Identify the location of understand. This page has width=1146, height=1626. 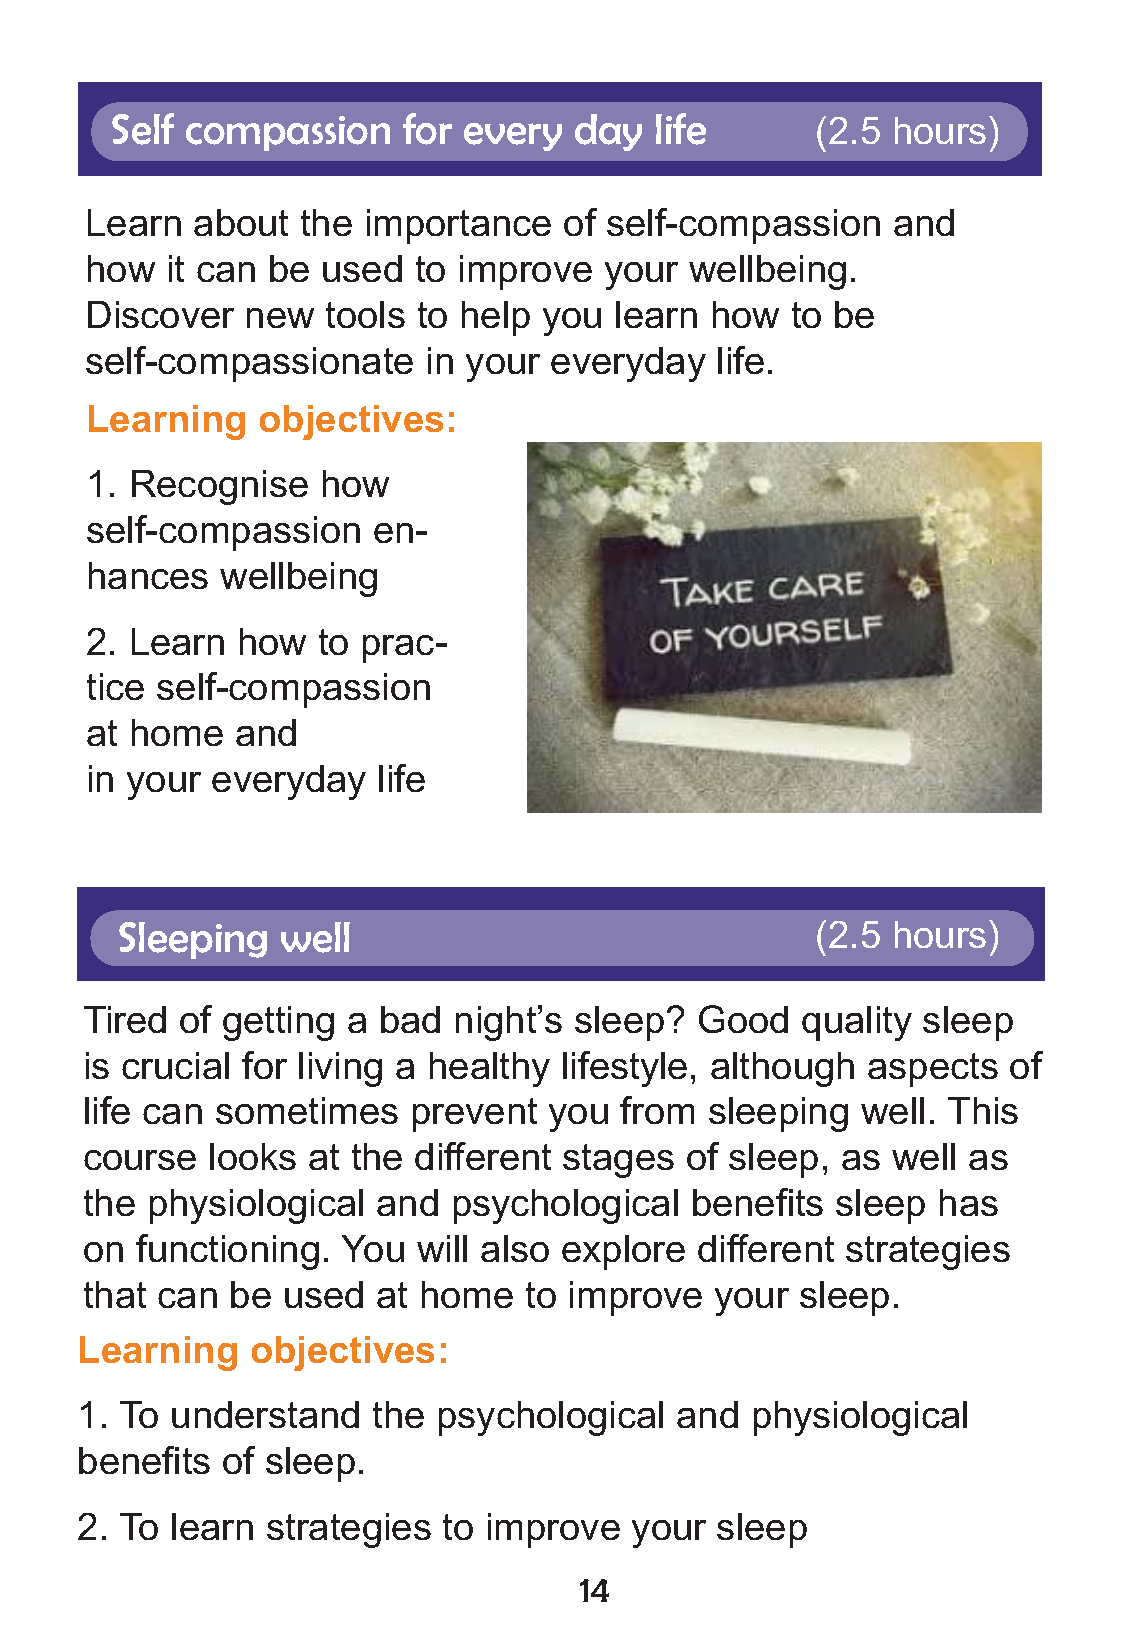
(265, 1414).
